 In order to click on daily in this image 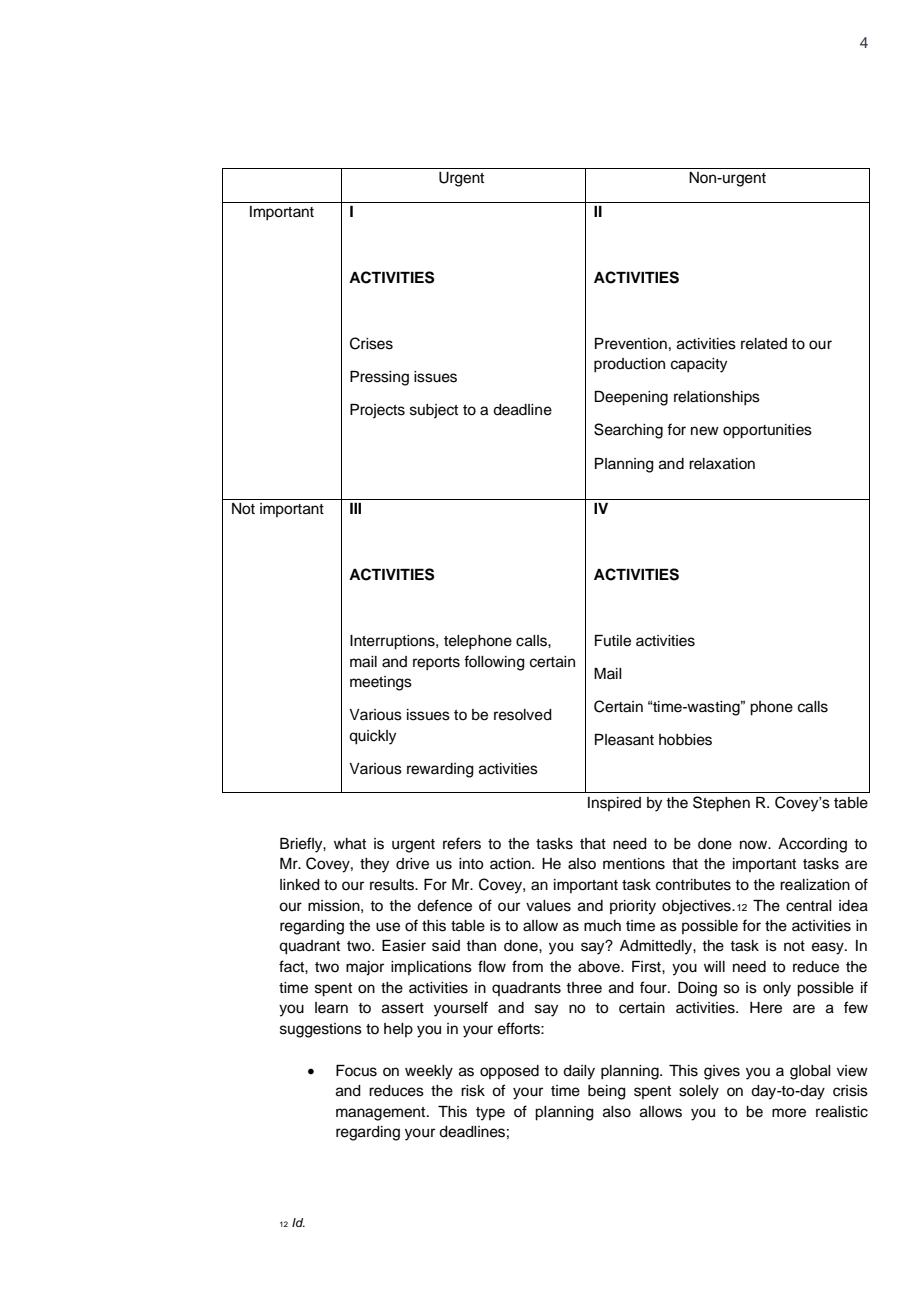, I will do `click(579, 1072)`.
